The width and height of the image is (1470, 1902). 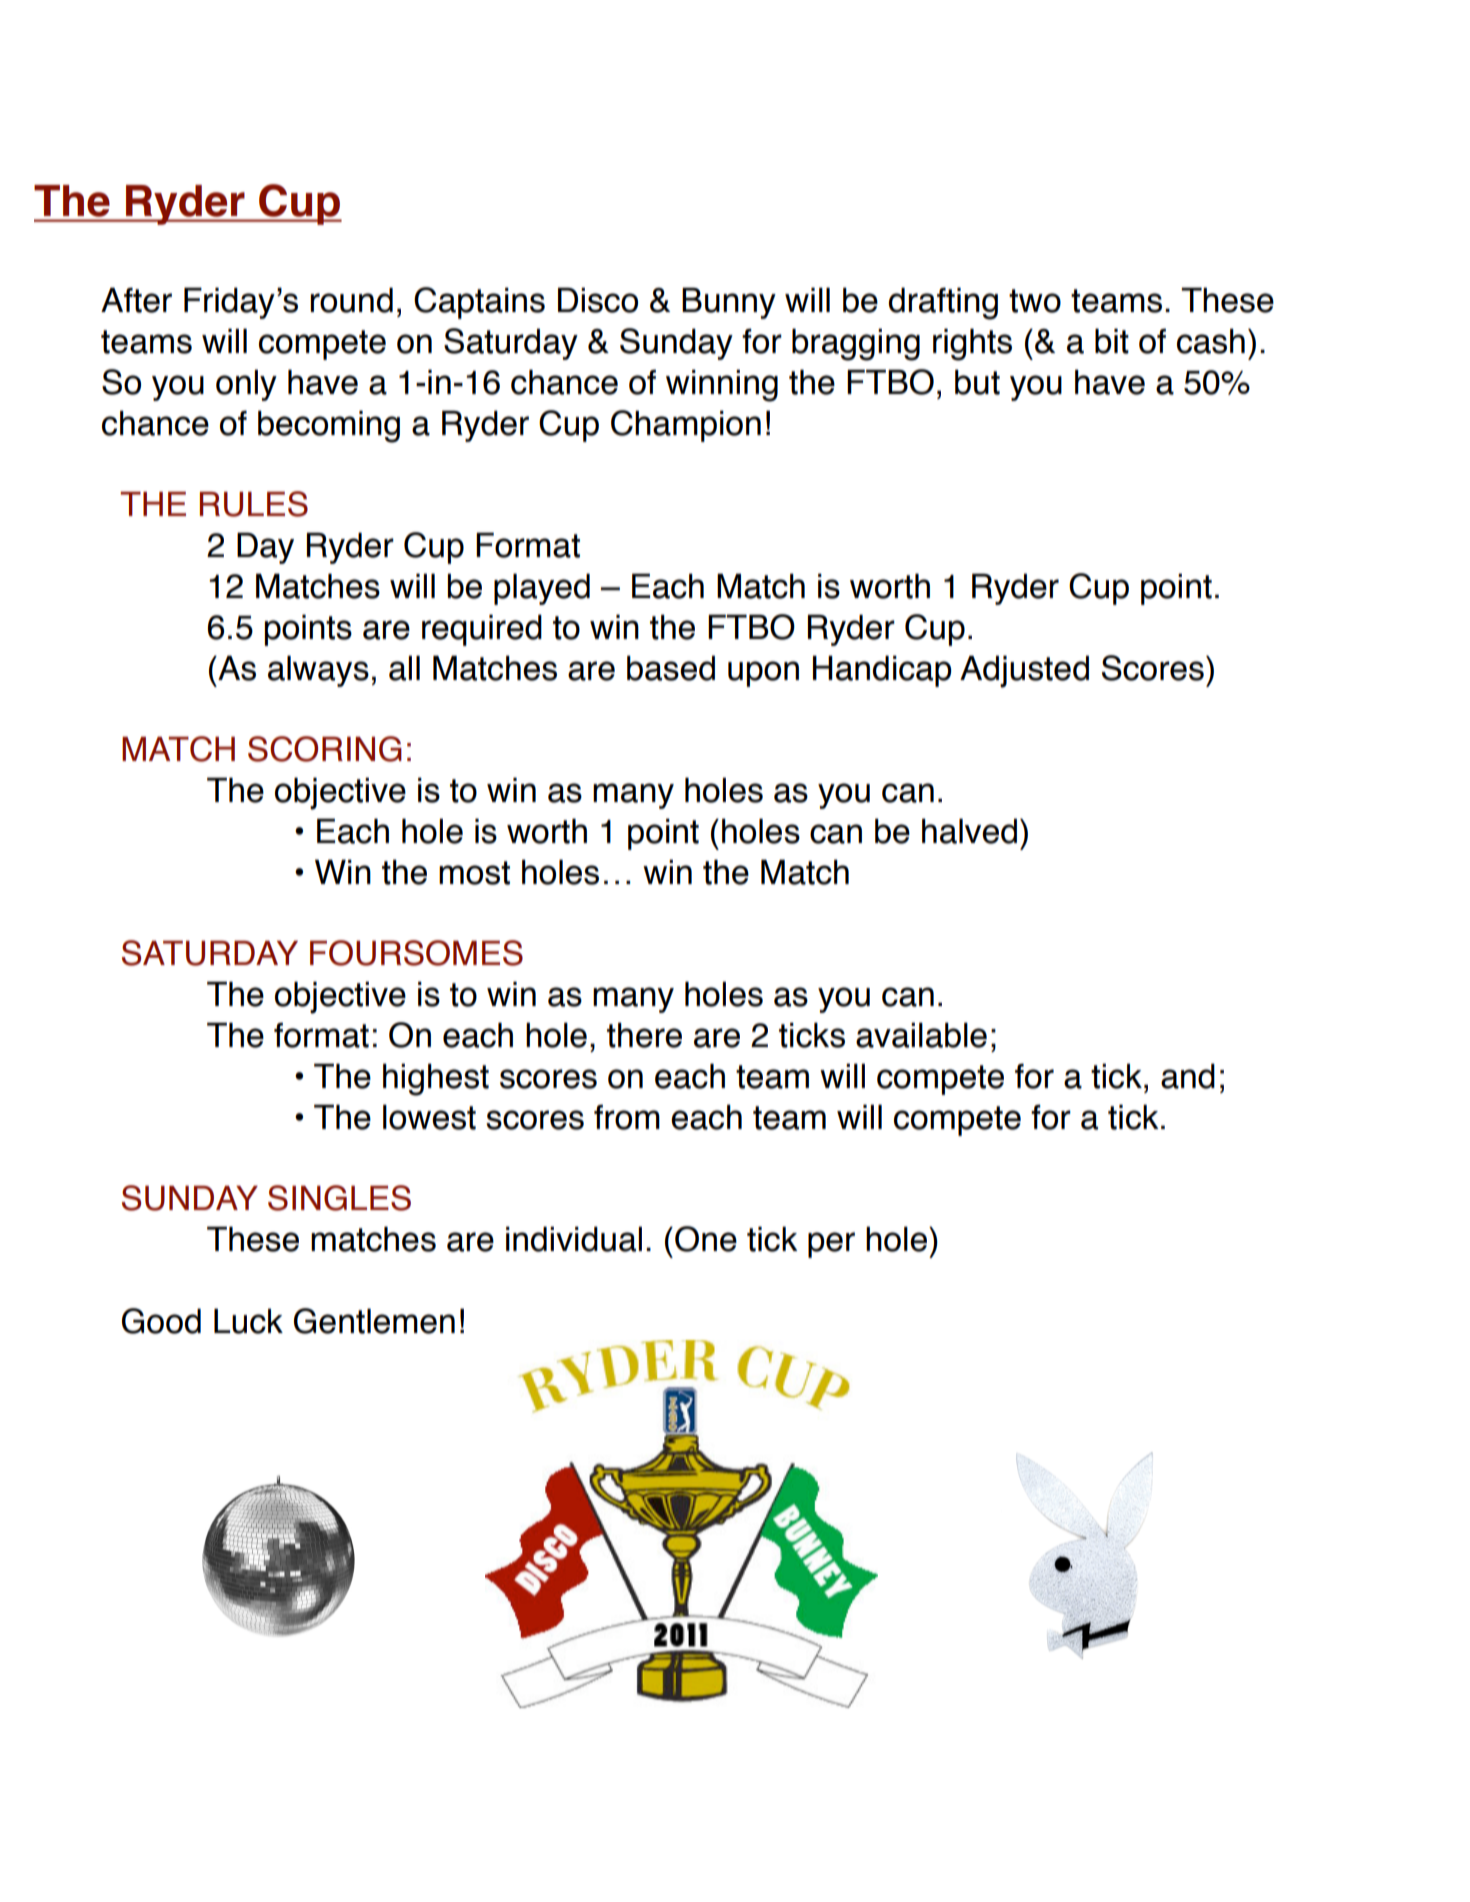 What do you see at coordinates (474, 873) in the image?
I see `most` at bounding box center [474, 873].
